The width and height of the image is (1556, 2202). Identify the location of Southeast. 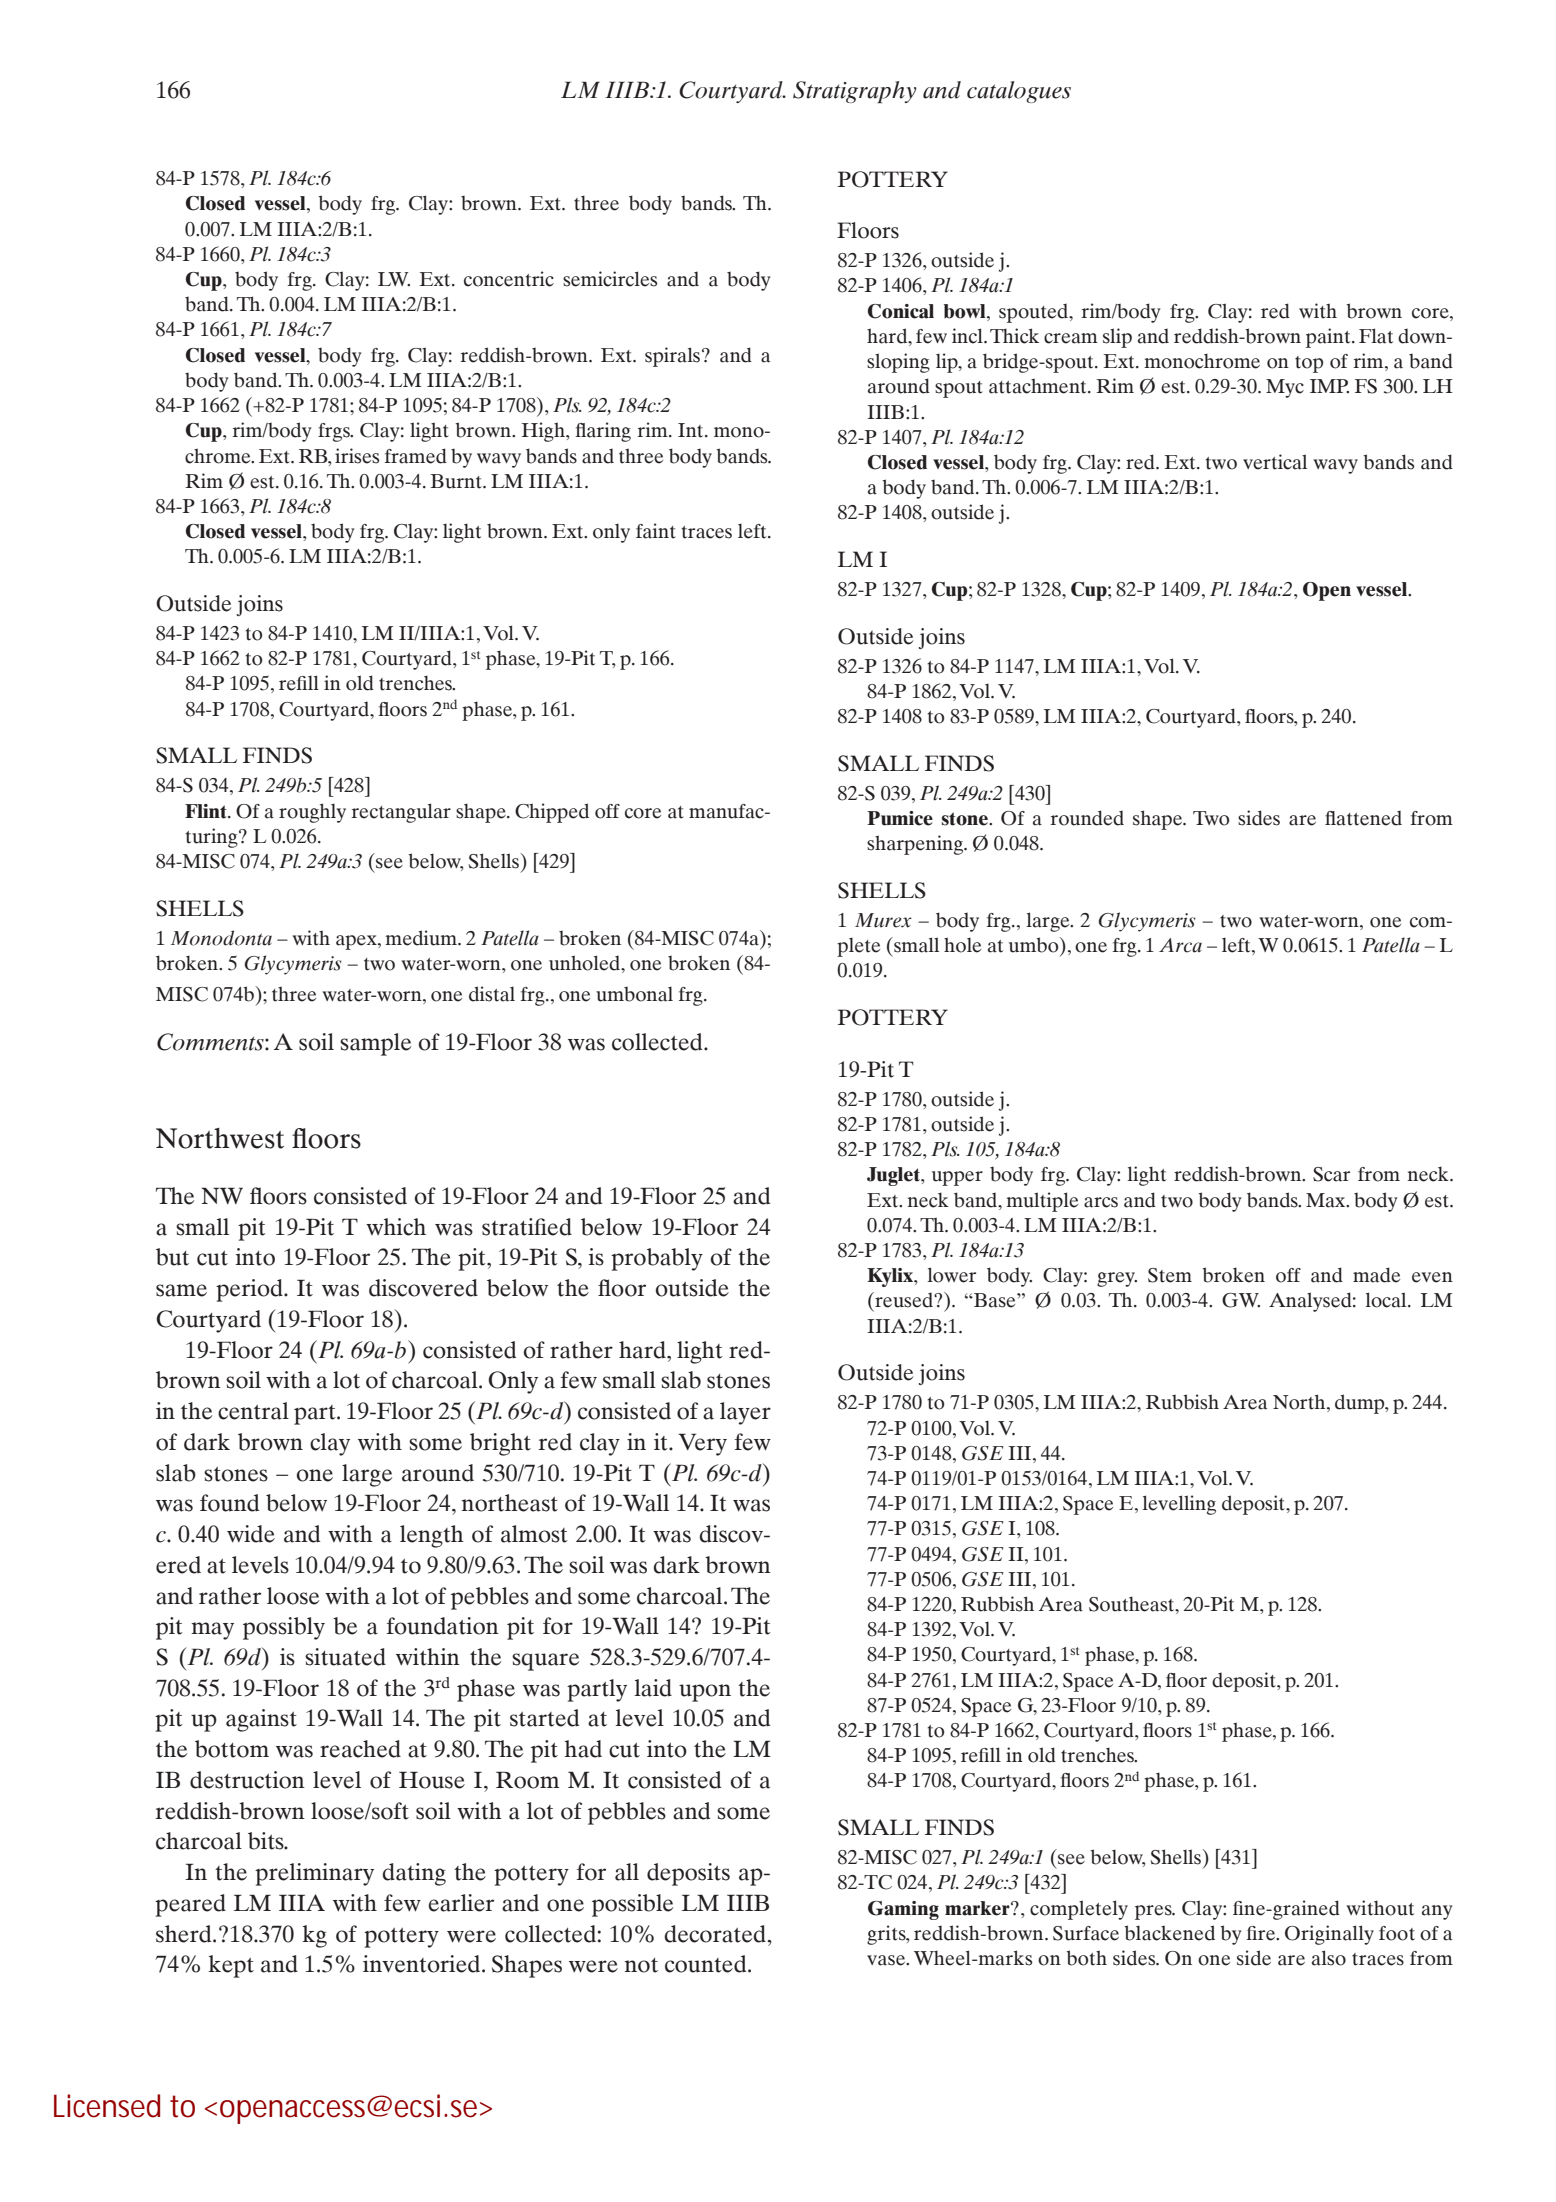
(1133, 1605).
